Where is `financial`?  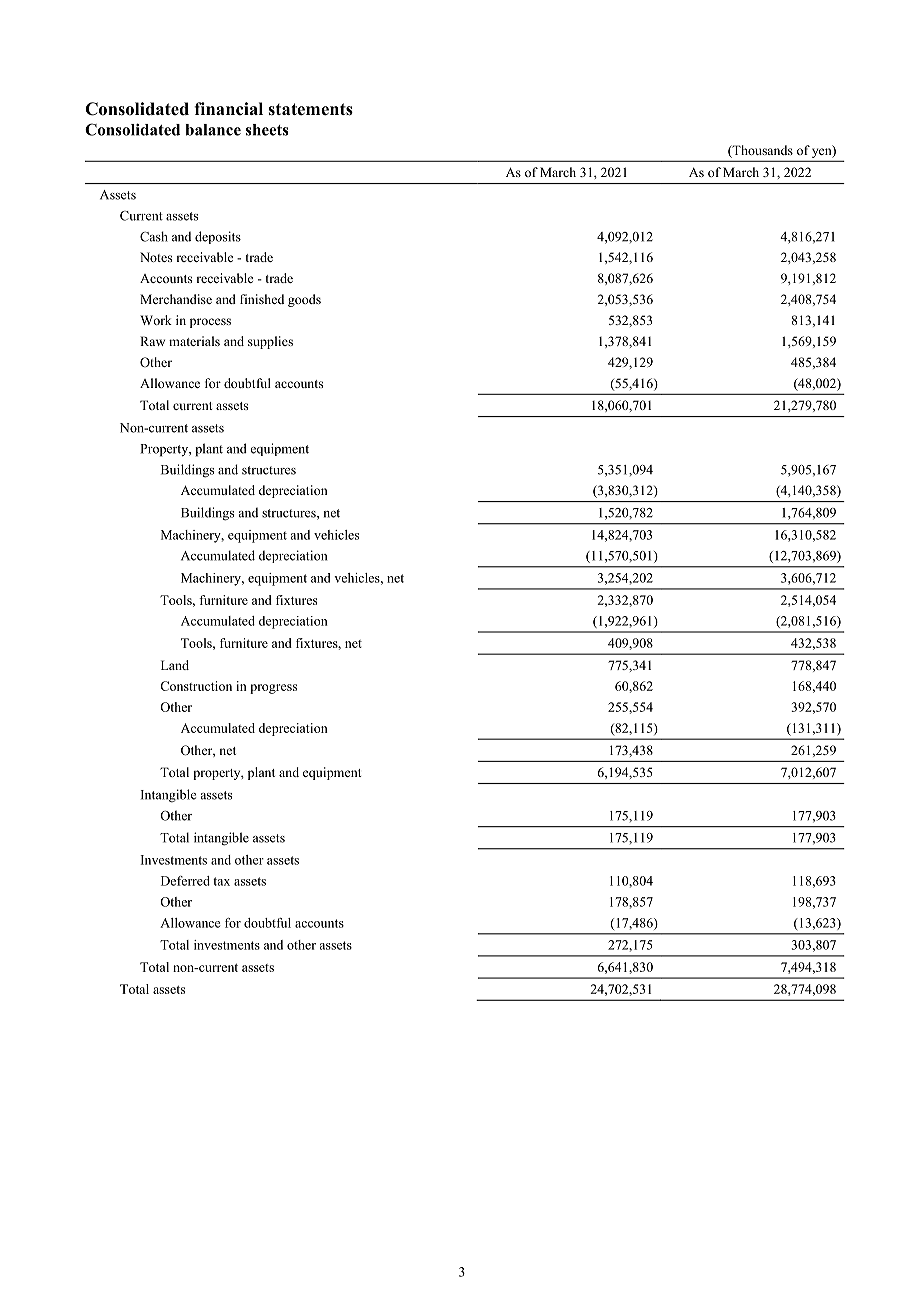 financial is located at coordinates (228, 109).
